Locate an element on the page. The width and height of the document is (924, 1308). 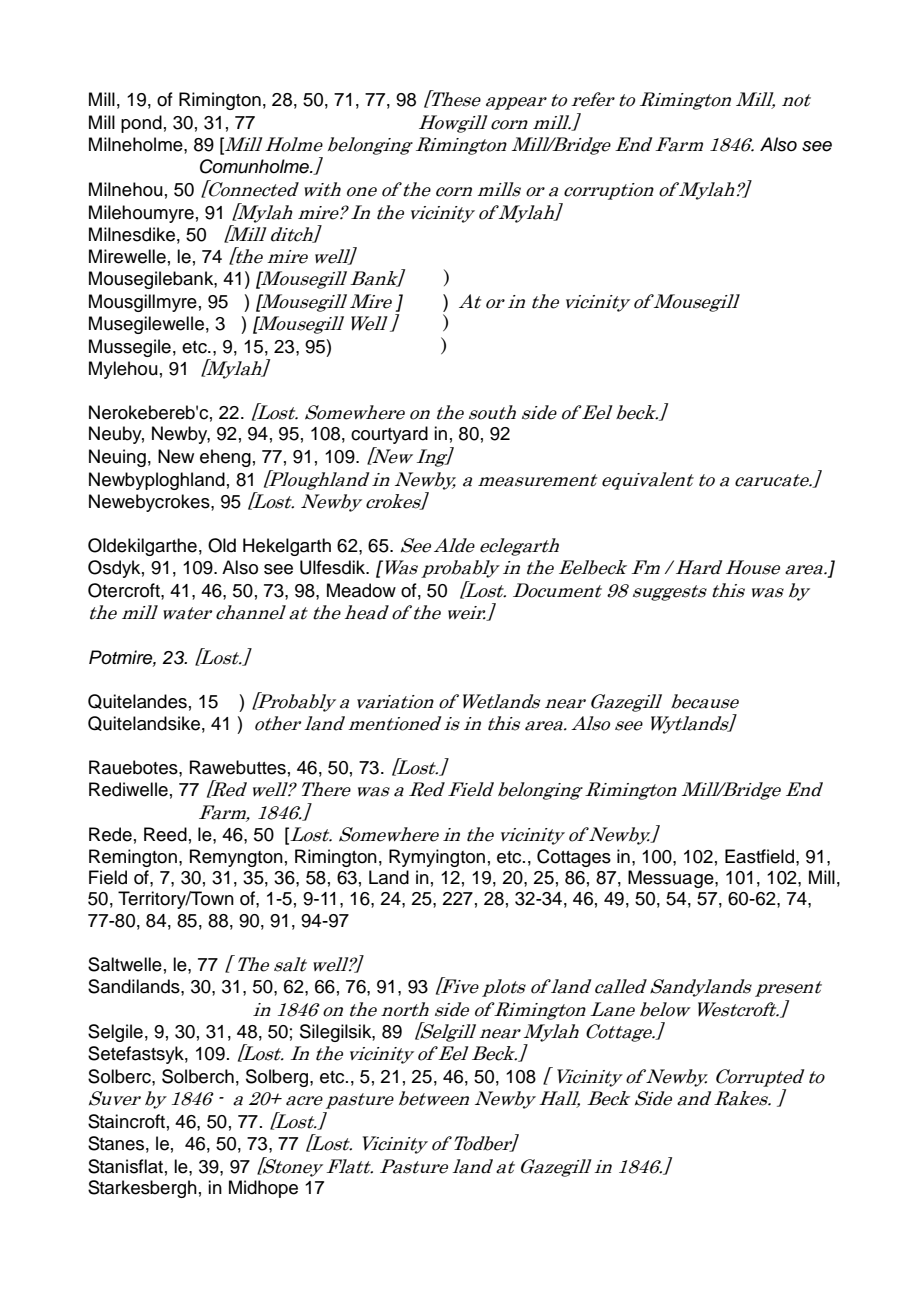
Reed is located at coordinates (165, 834).
